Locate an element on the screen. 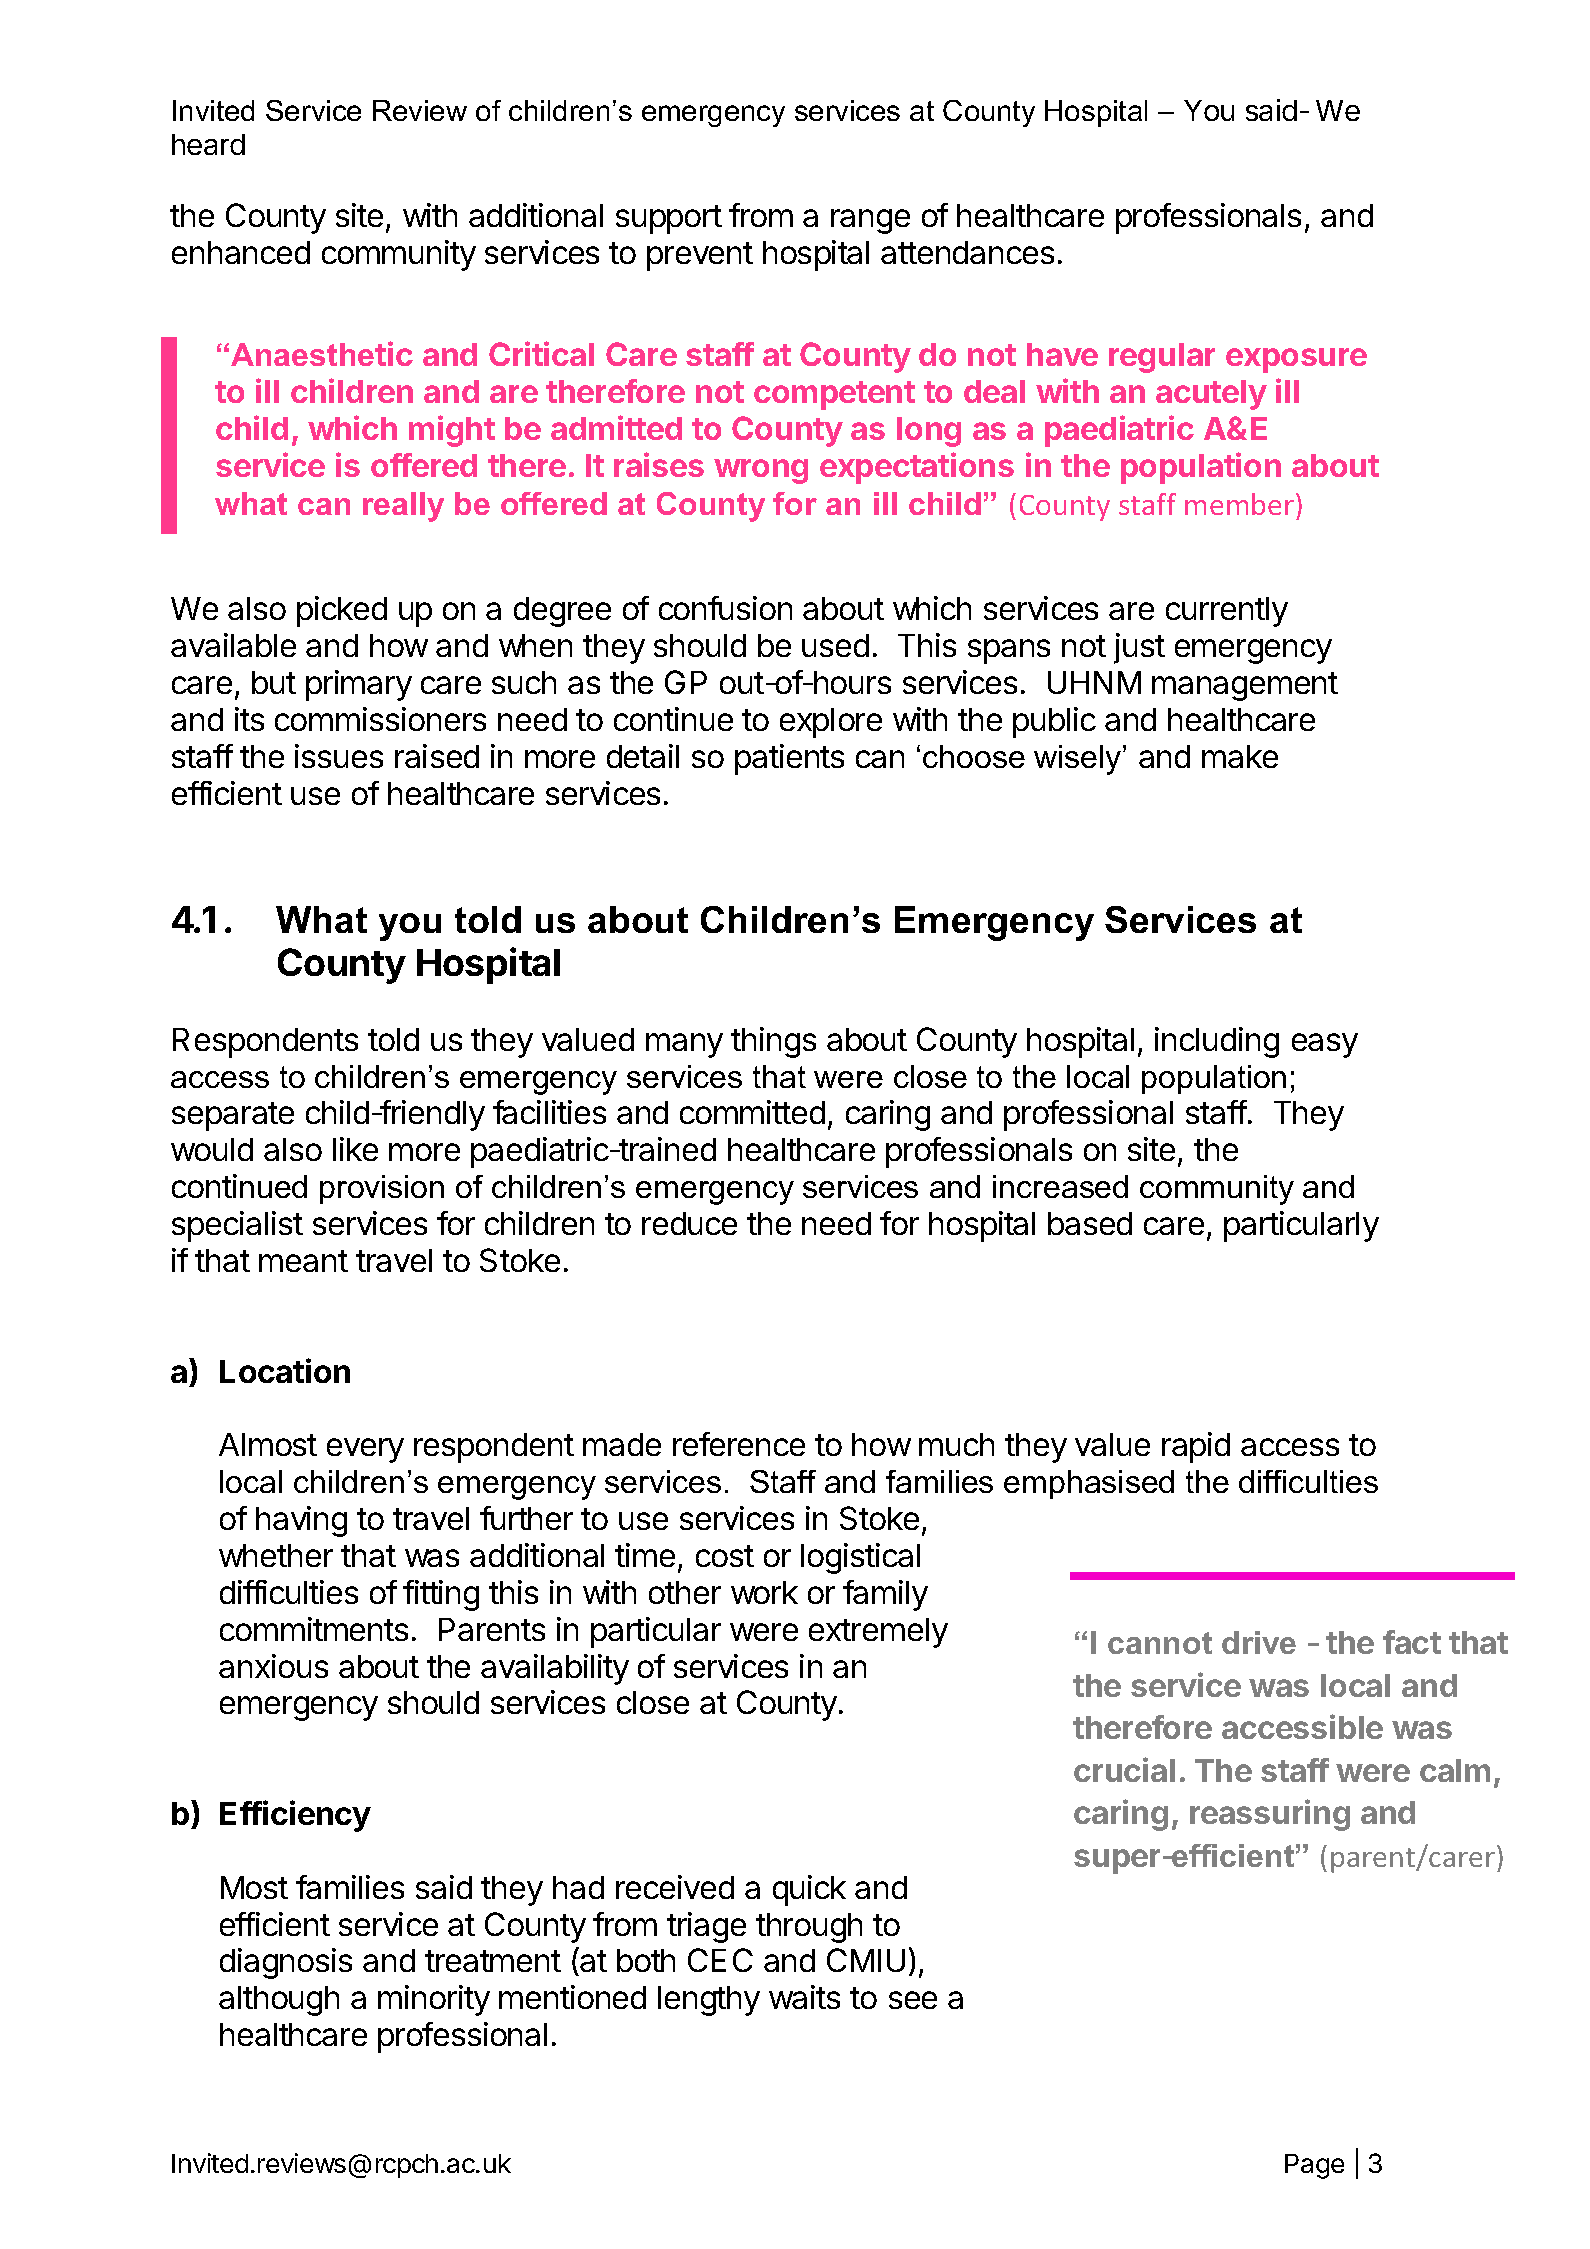  rapid is located at coordinates (1196, 1447).
